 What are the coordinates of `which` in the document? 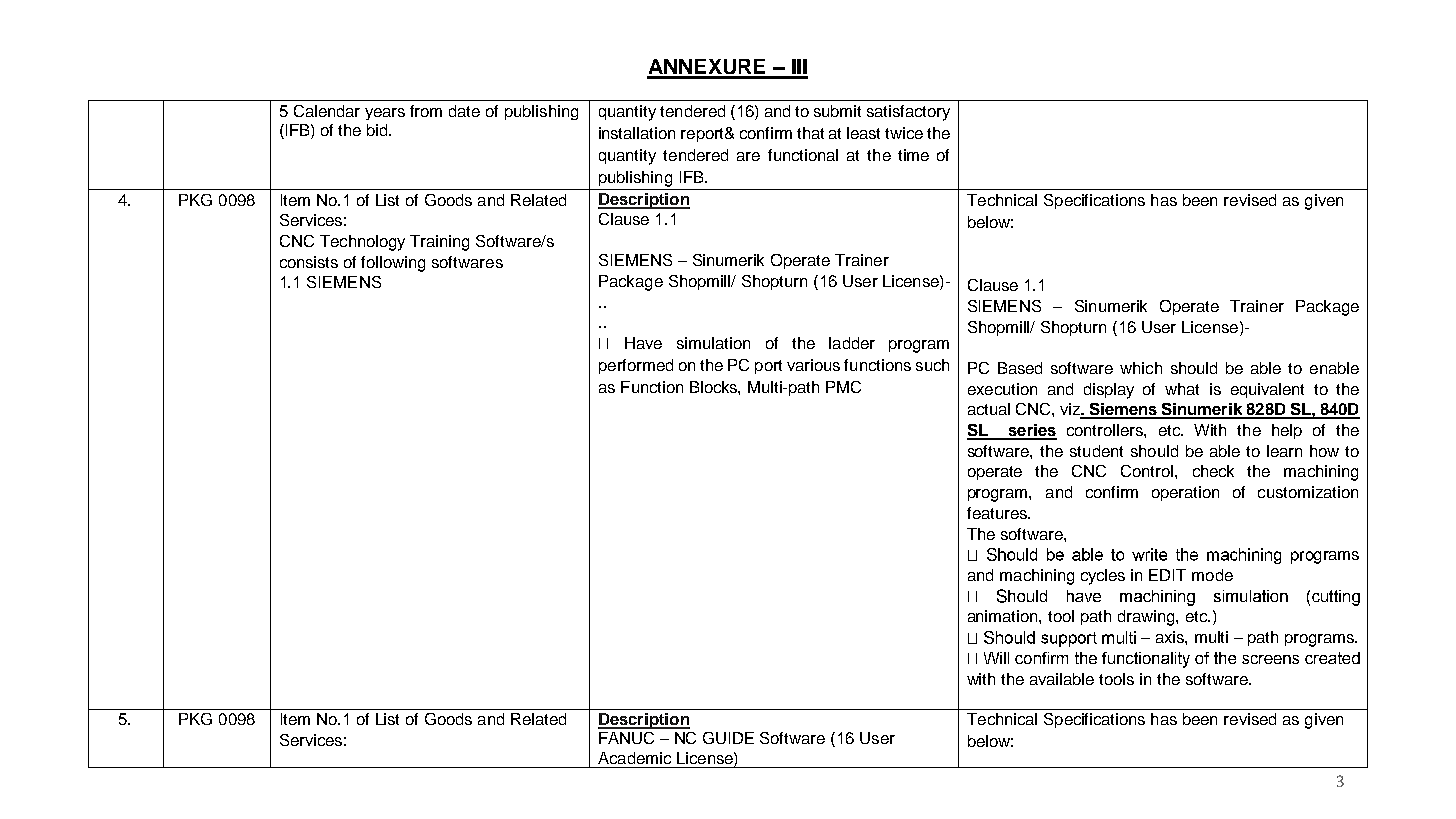 It's located at (1141, 368).
